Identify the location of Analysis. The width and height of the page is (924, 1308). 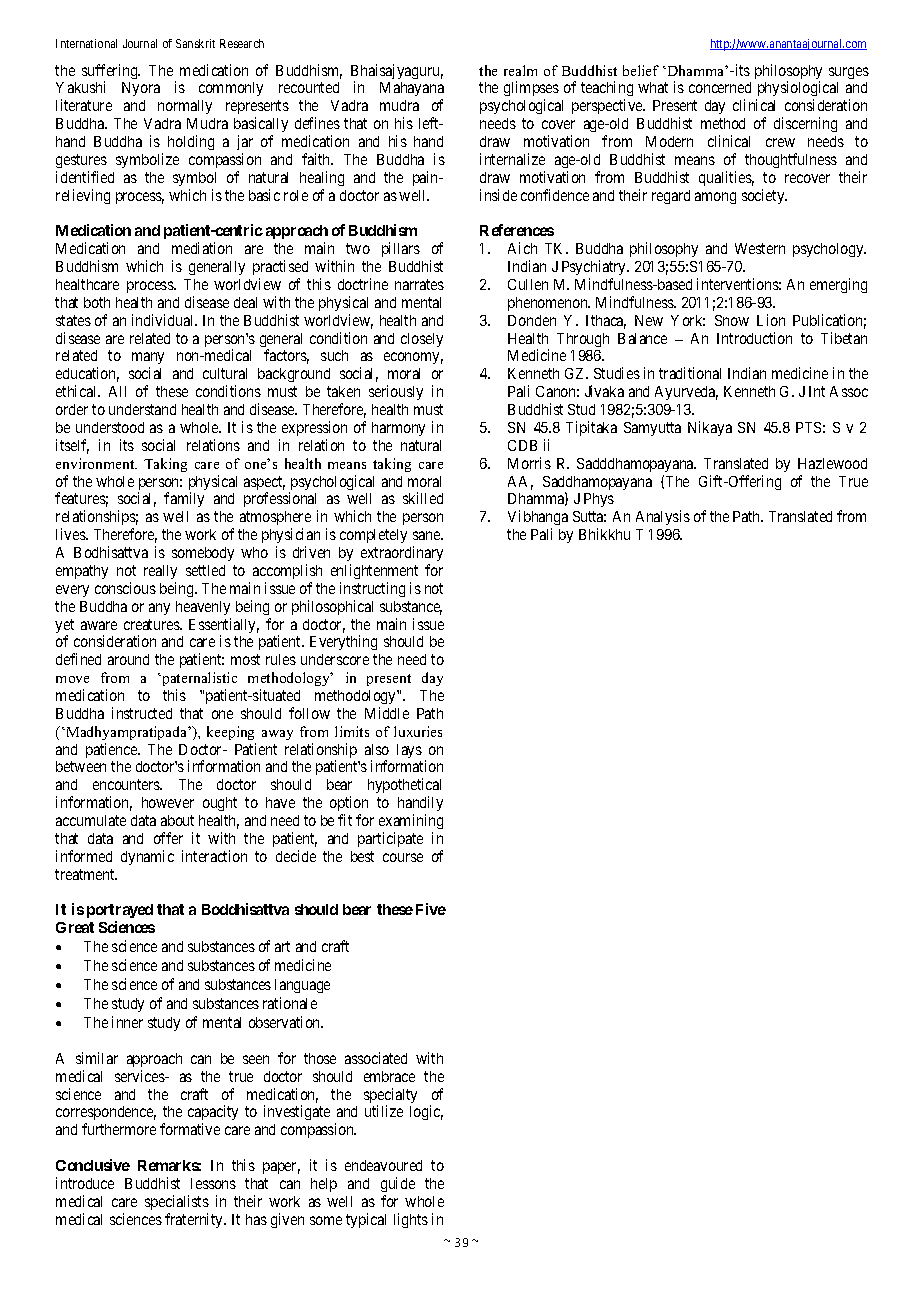
(663, 517).
